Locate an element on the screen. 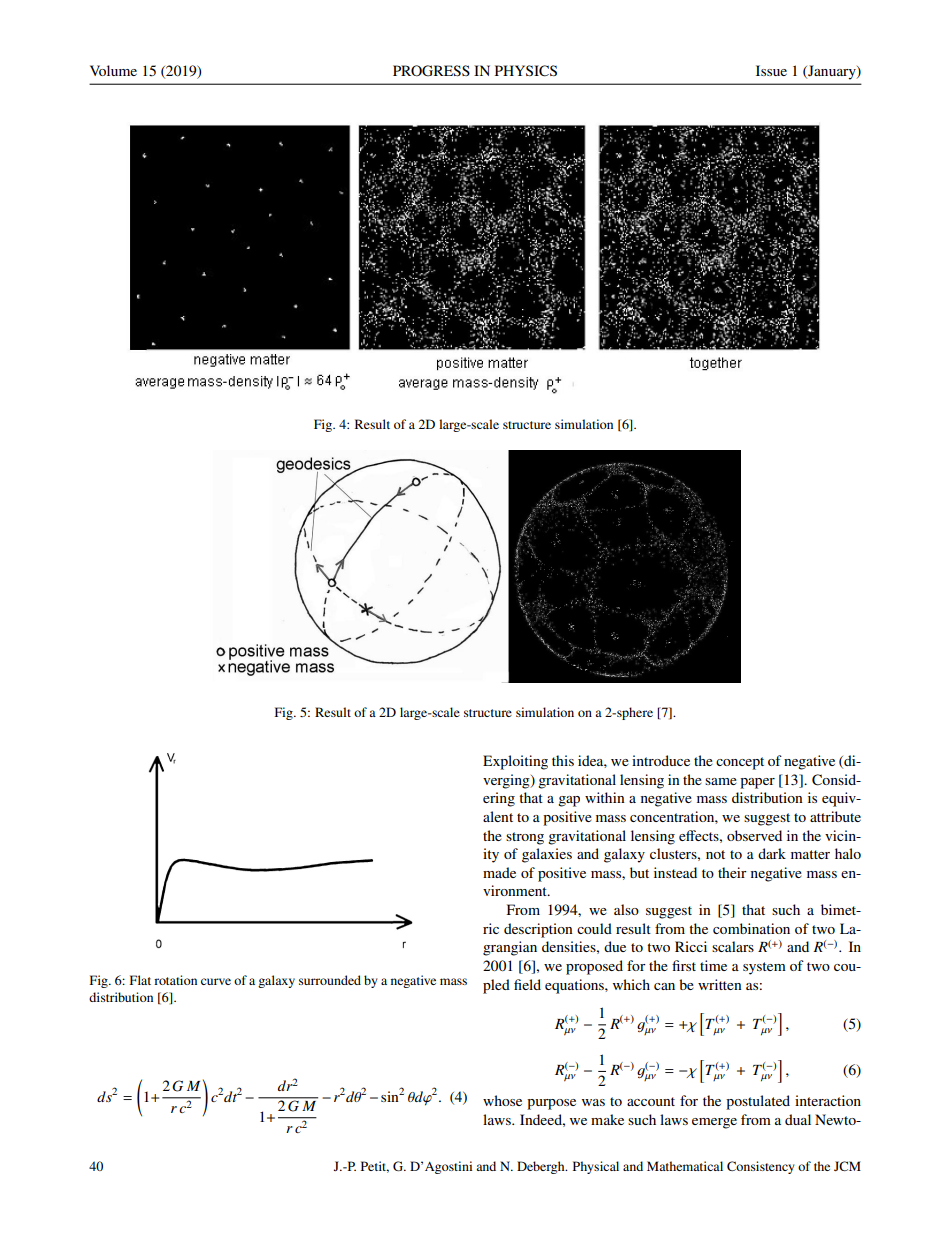 The image size is (952, 1233). this is located at coordinates (563, 760).
